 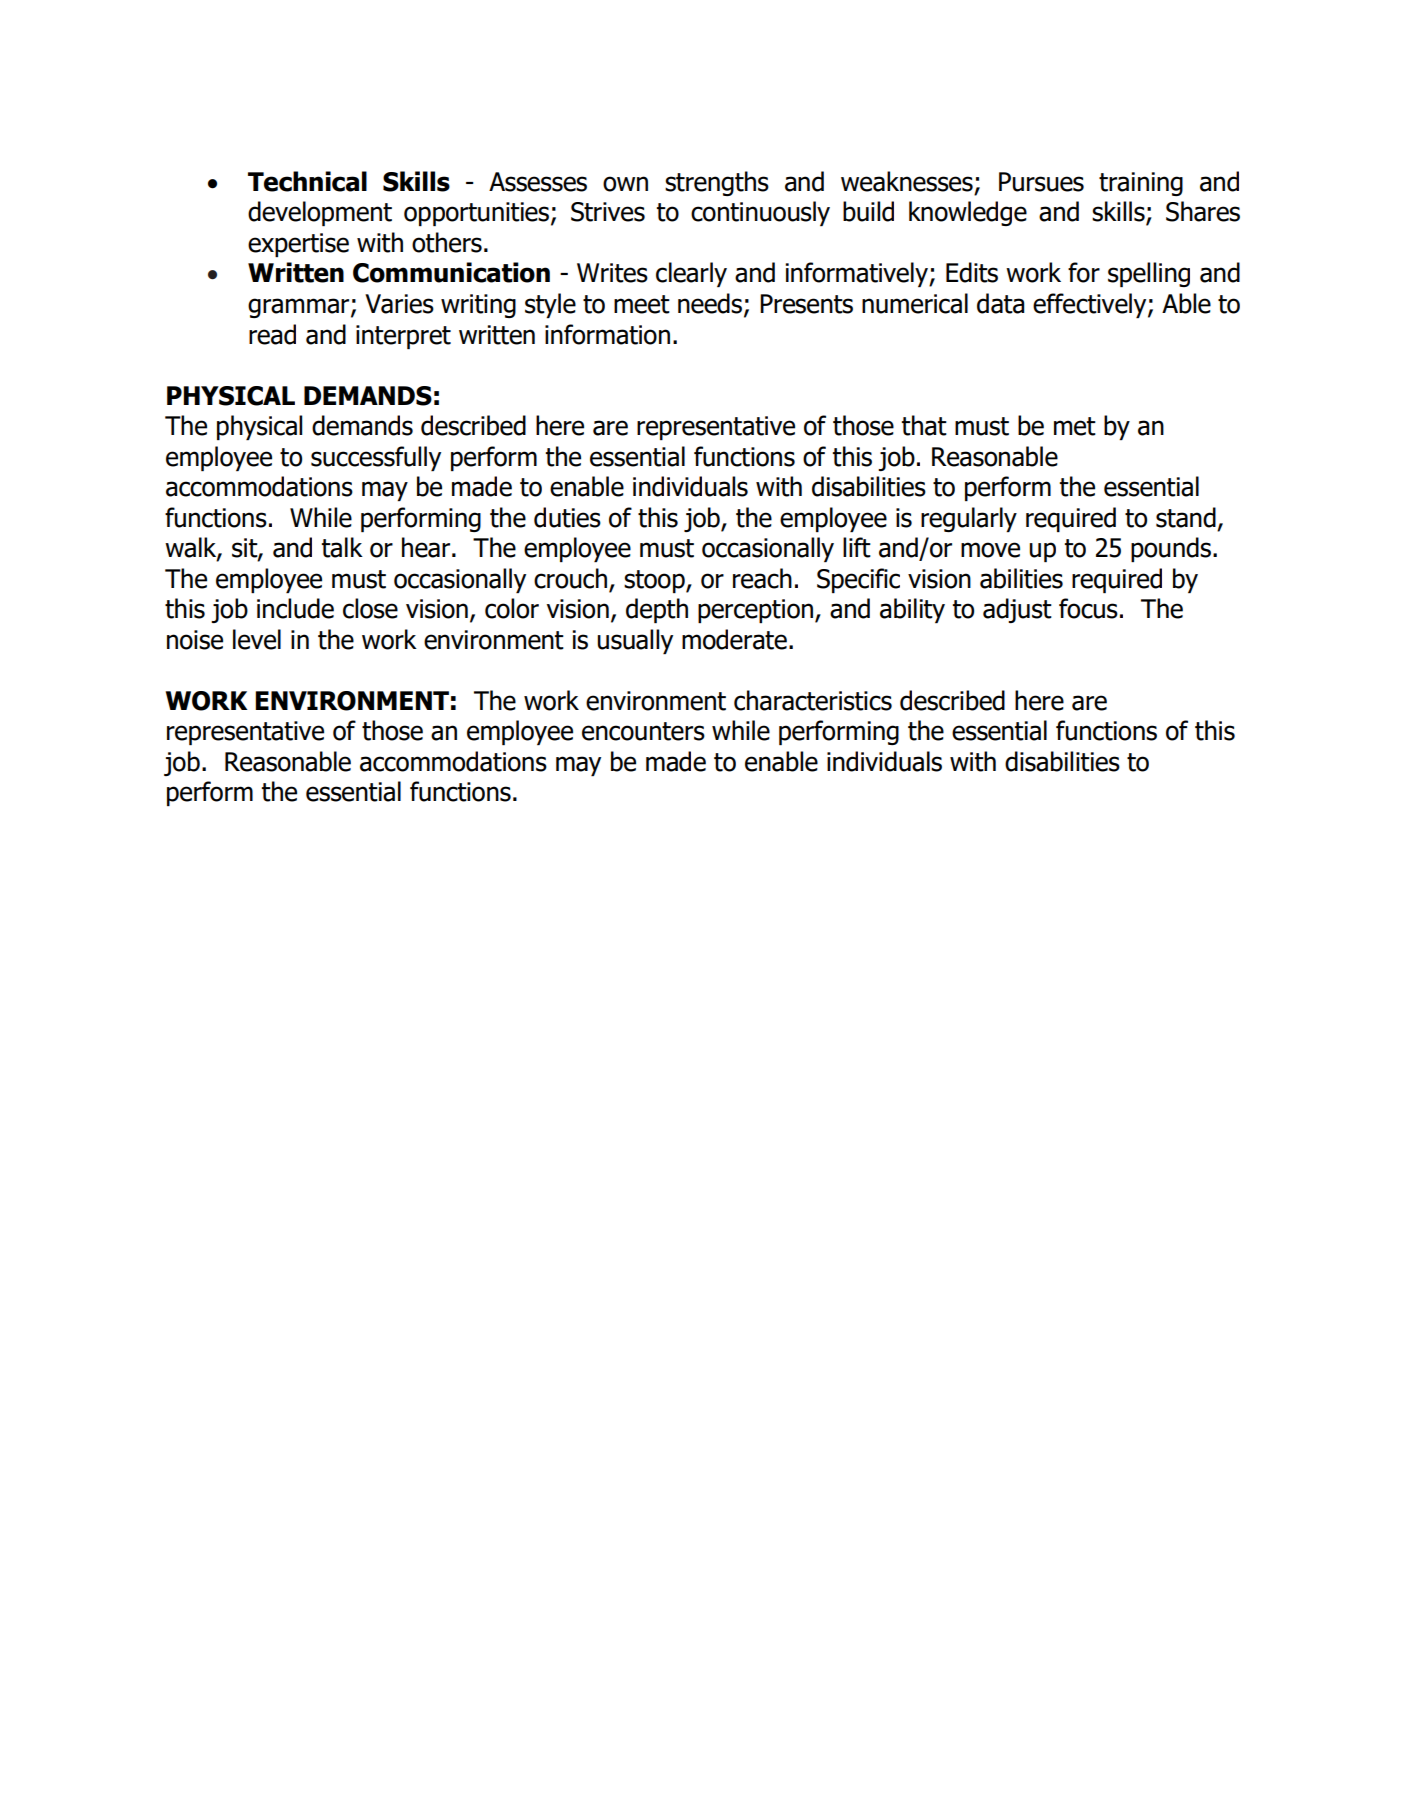 I want to click on met, so click(x=1075, y=426).
